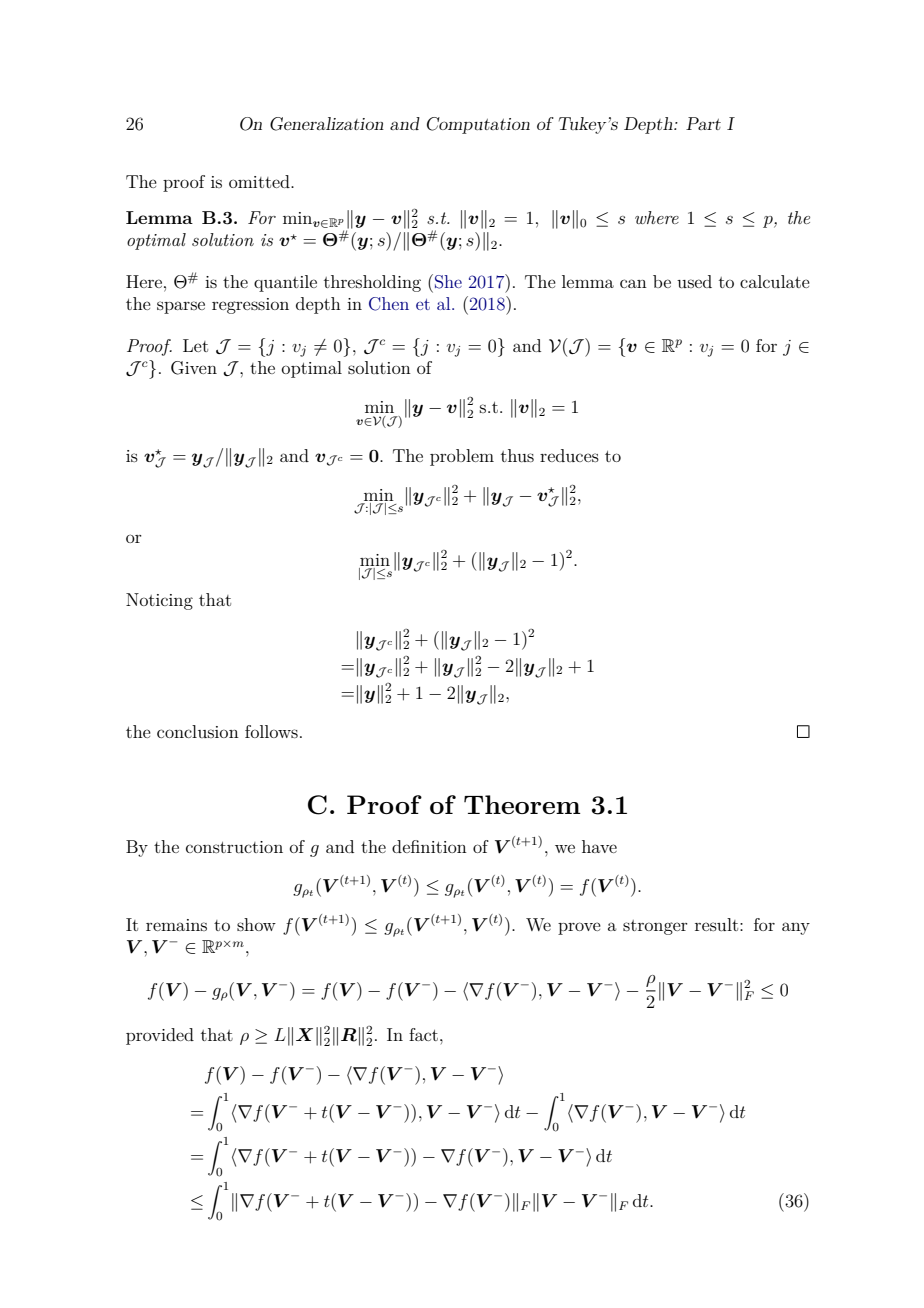  Describe the element at coordinates (569, 455) in the image. I see `reduces` at that location.
